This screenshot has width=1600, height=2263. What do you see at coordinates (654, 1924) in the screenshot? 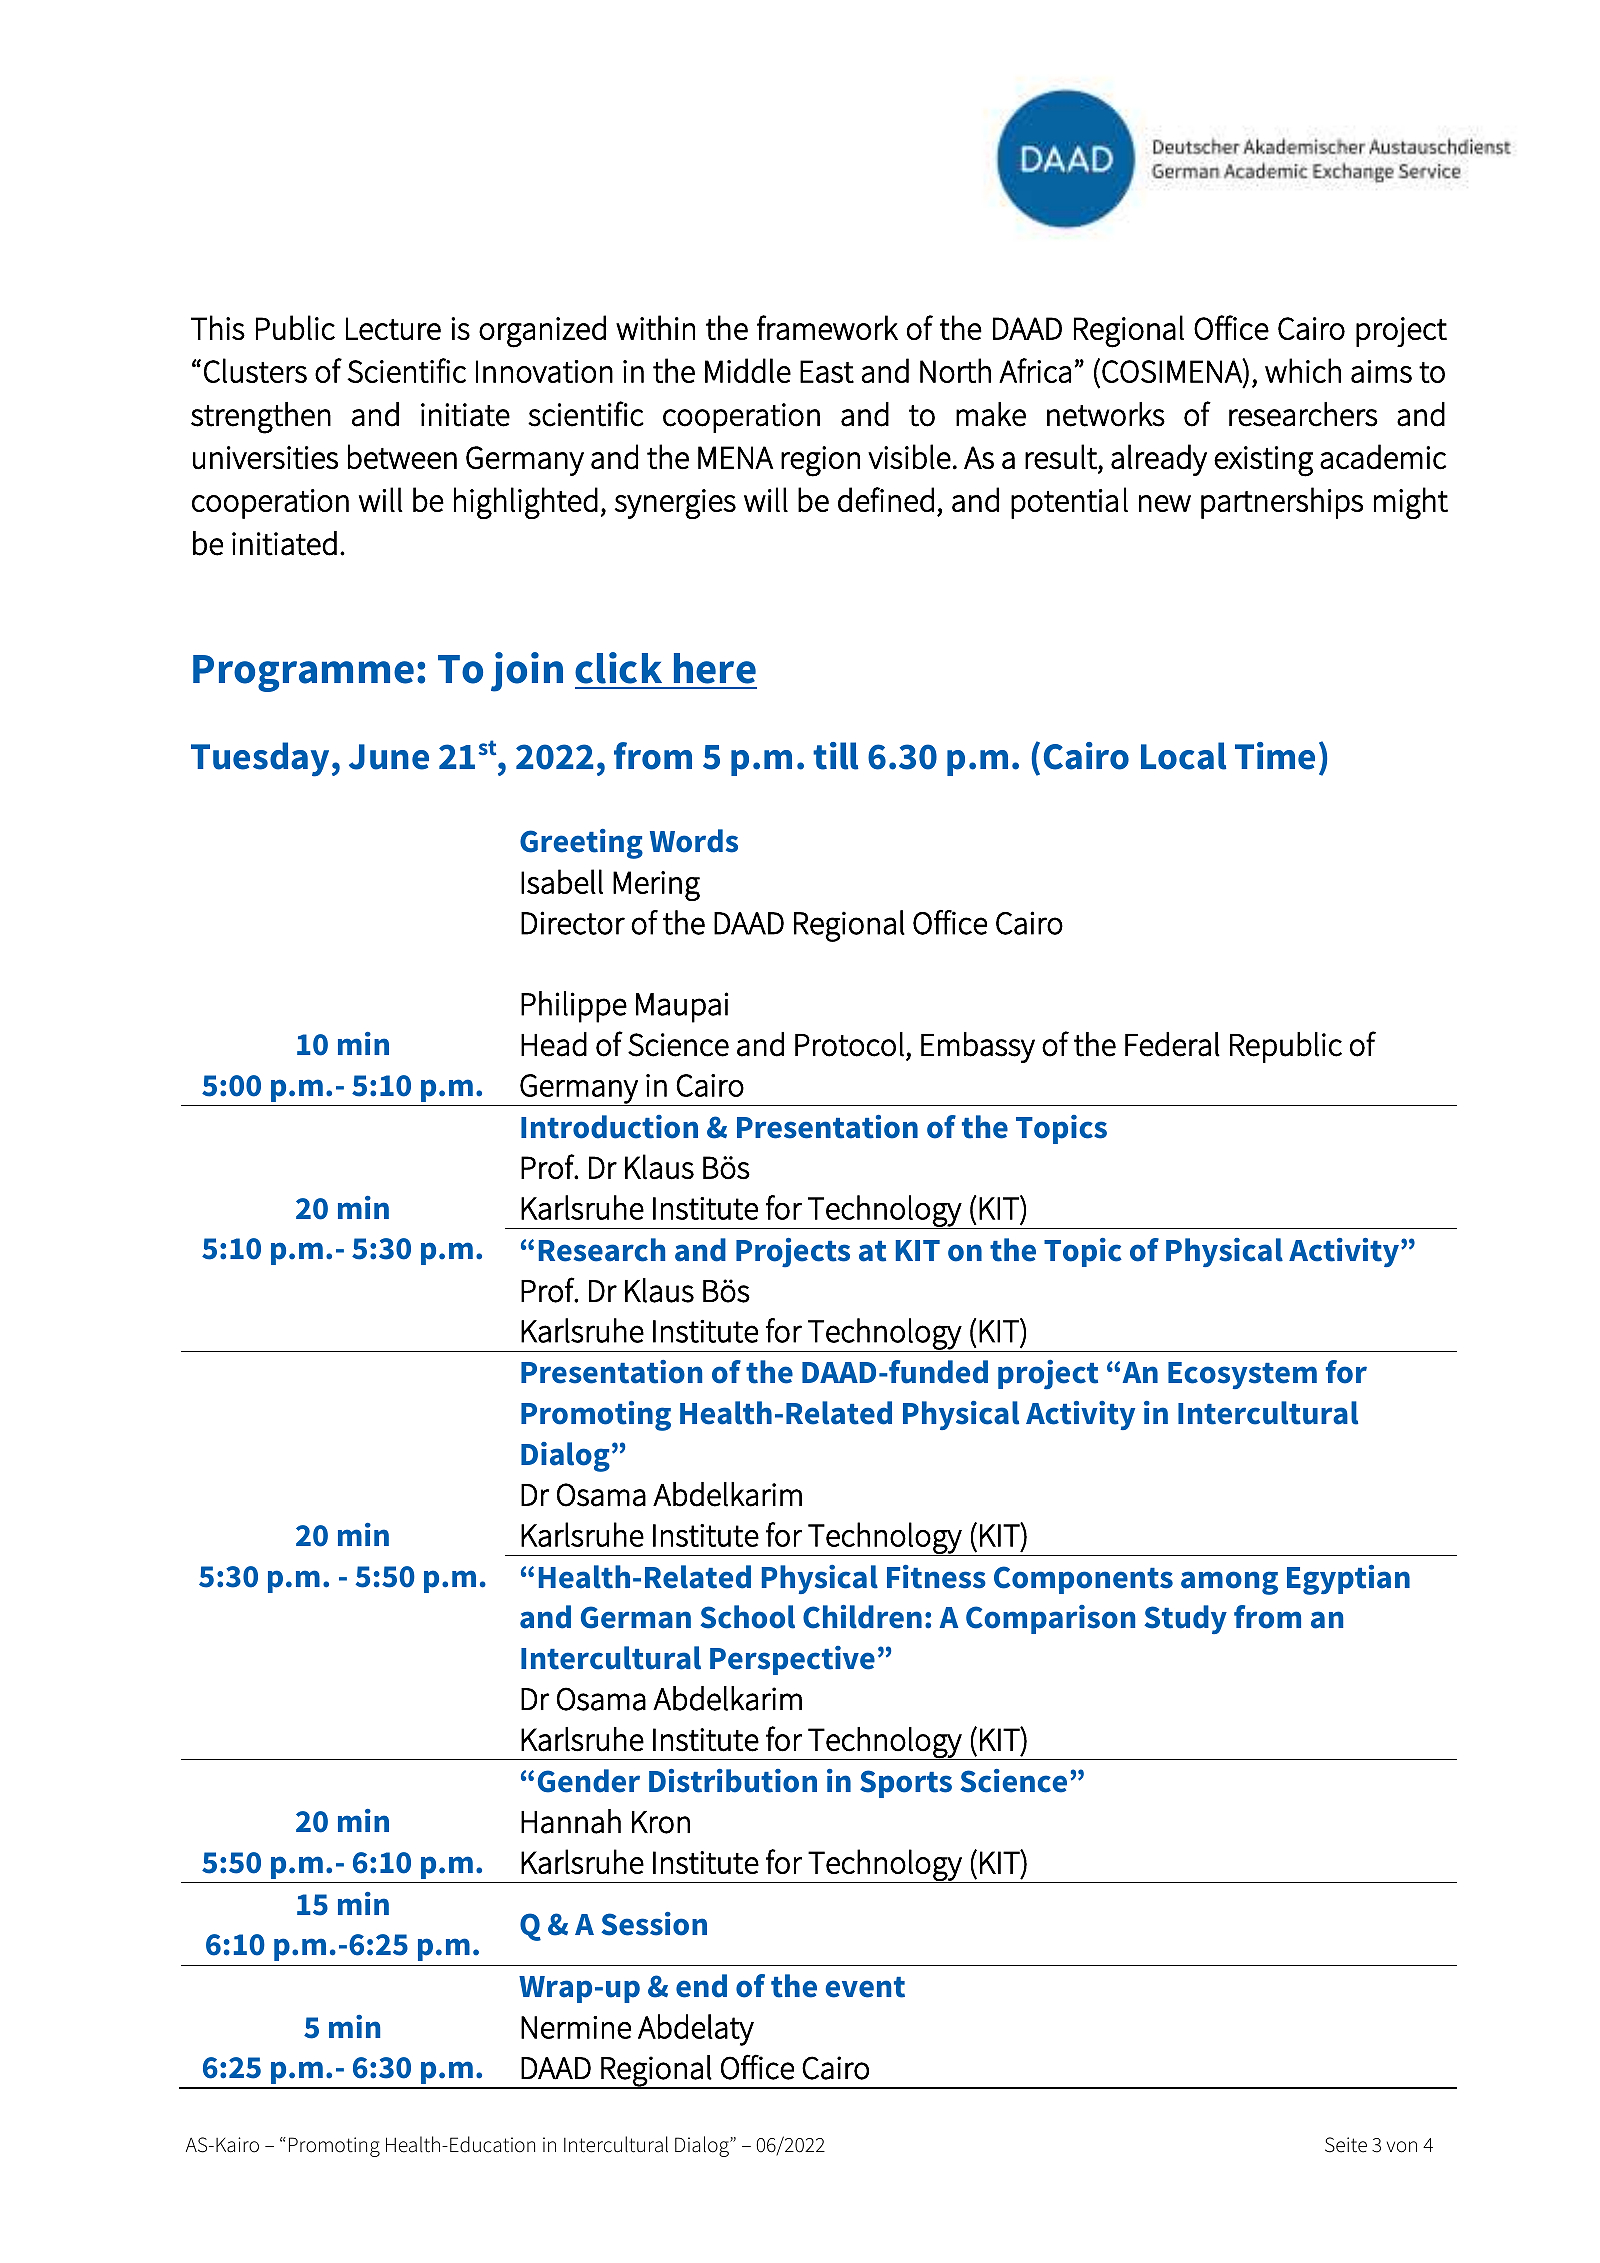
I see `Session` at bounding box center [654, 1924].
